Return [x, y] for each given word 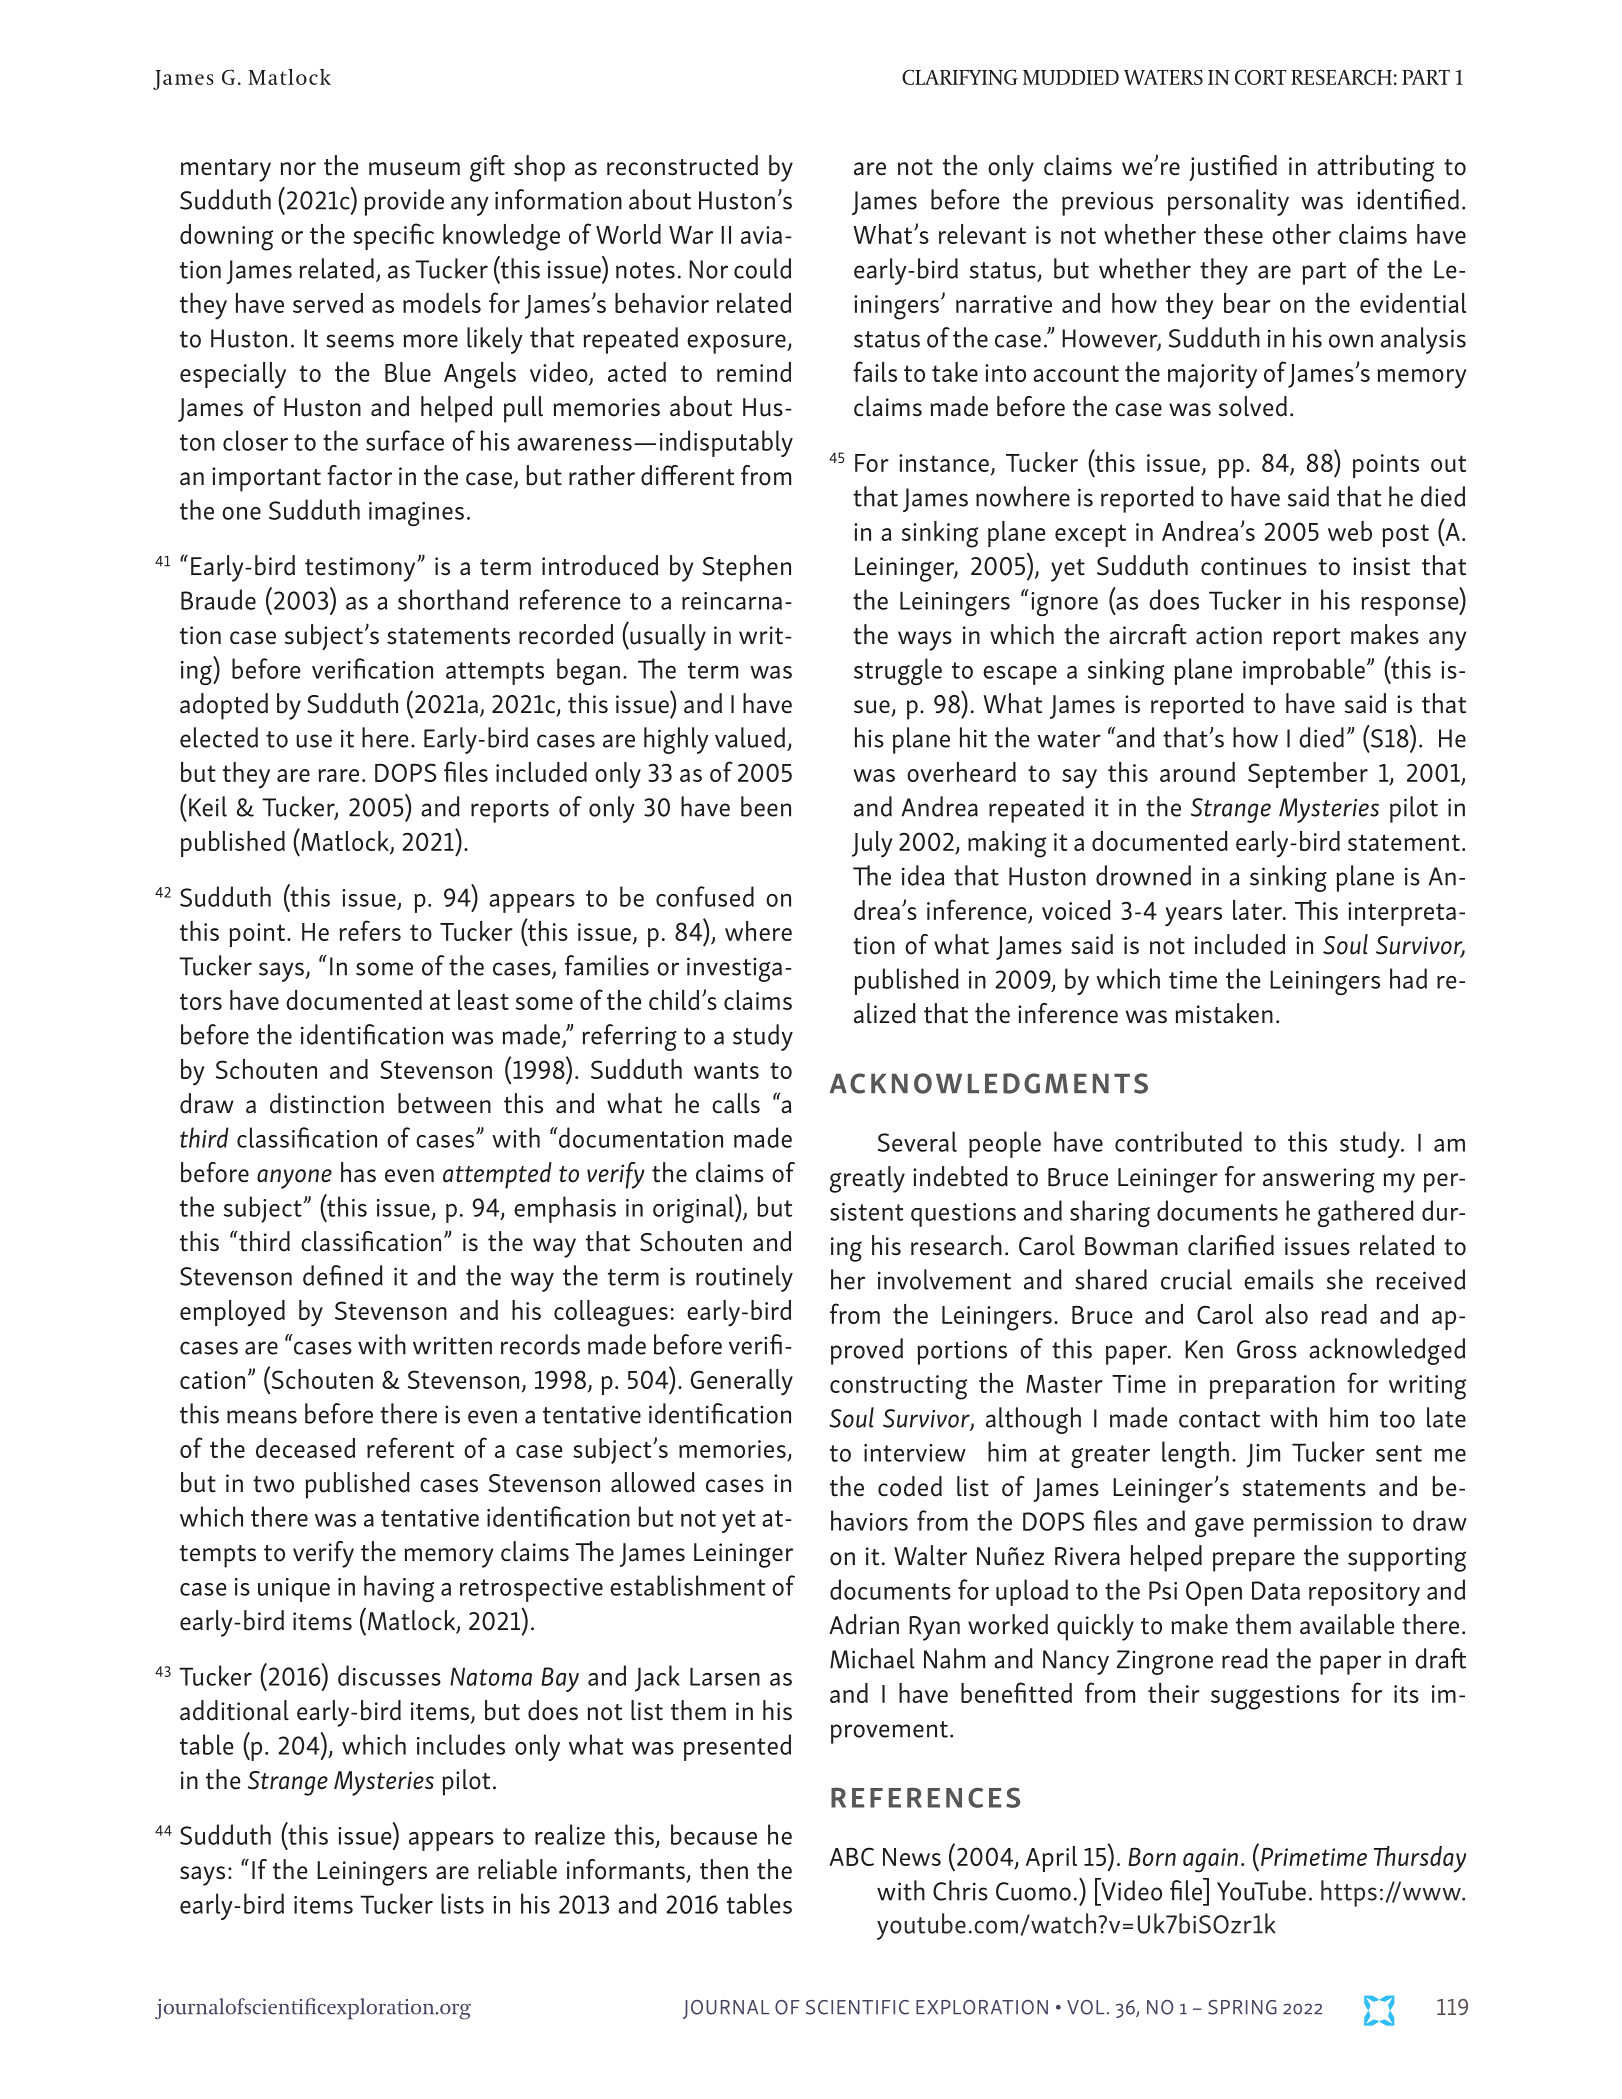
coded [910, 1486]
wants [726, 1070]
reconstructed [682, 165]
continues [1254, 566]
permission [1313, 1525]
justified [1233, 168]
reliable [517, 1869]
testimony [361, 569]
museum [414, 169]
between [444, 1103]
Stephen [747, 568]
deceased [305, 1448]
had [1408, 978]
